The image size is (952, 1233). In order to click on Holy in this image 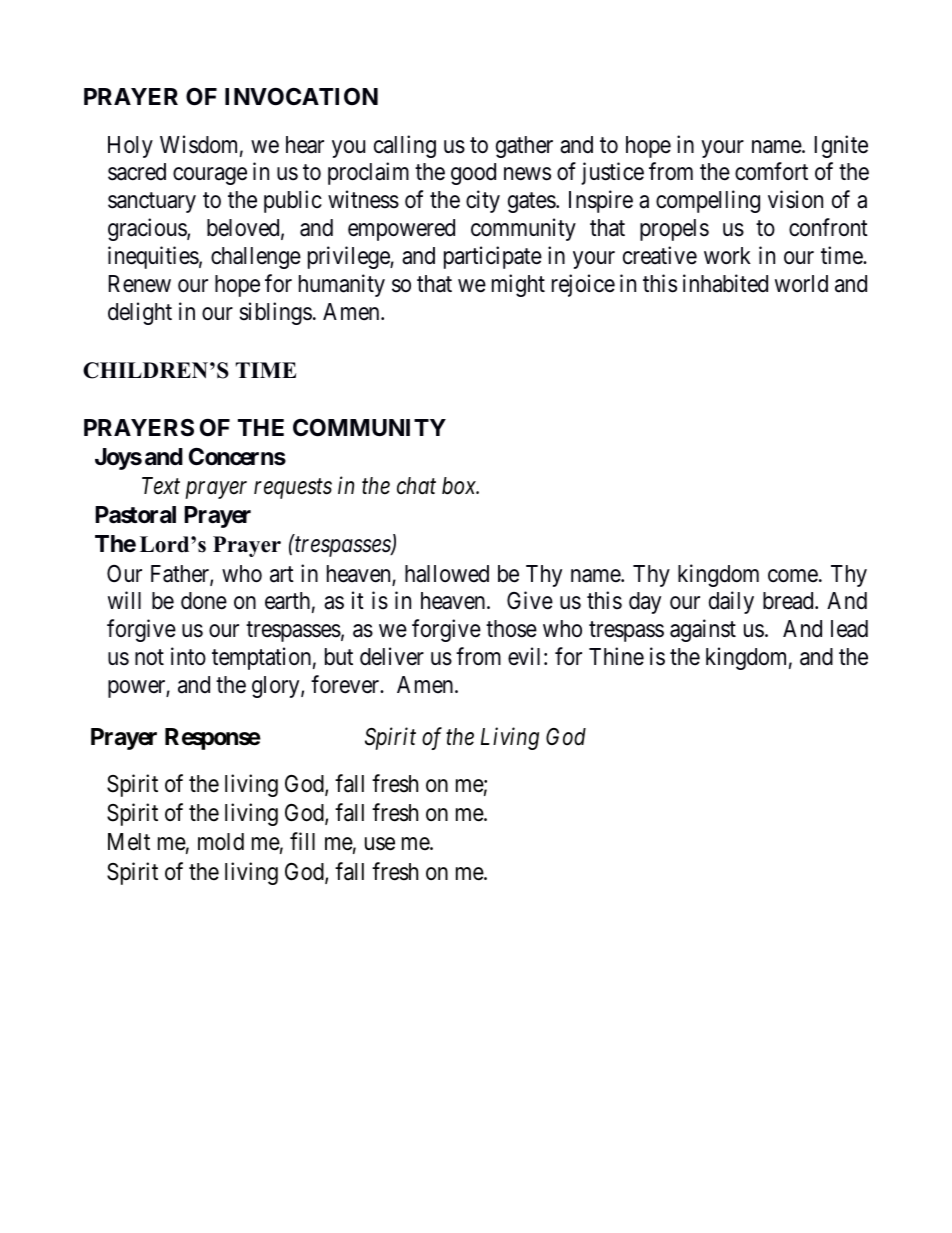, I will do `click(130, 147)`.
